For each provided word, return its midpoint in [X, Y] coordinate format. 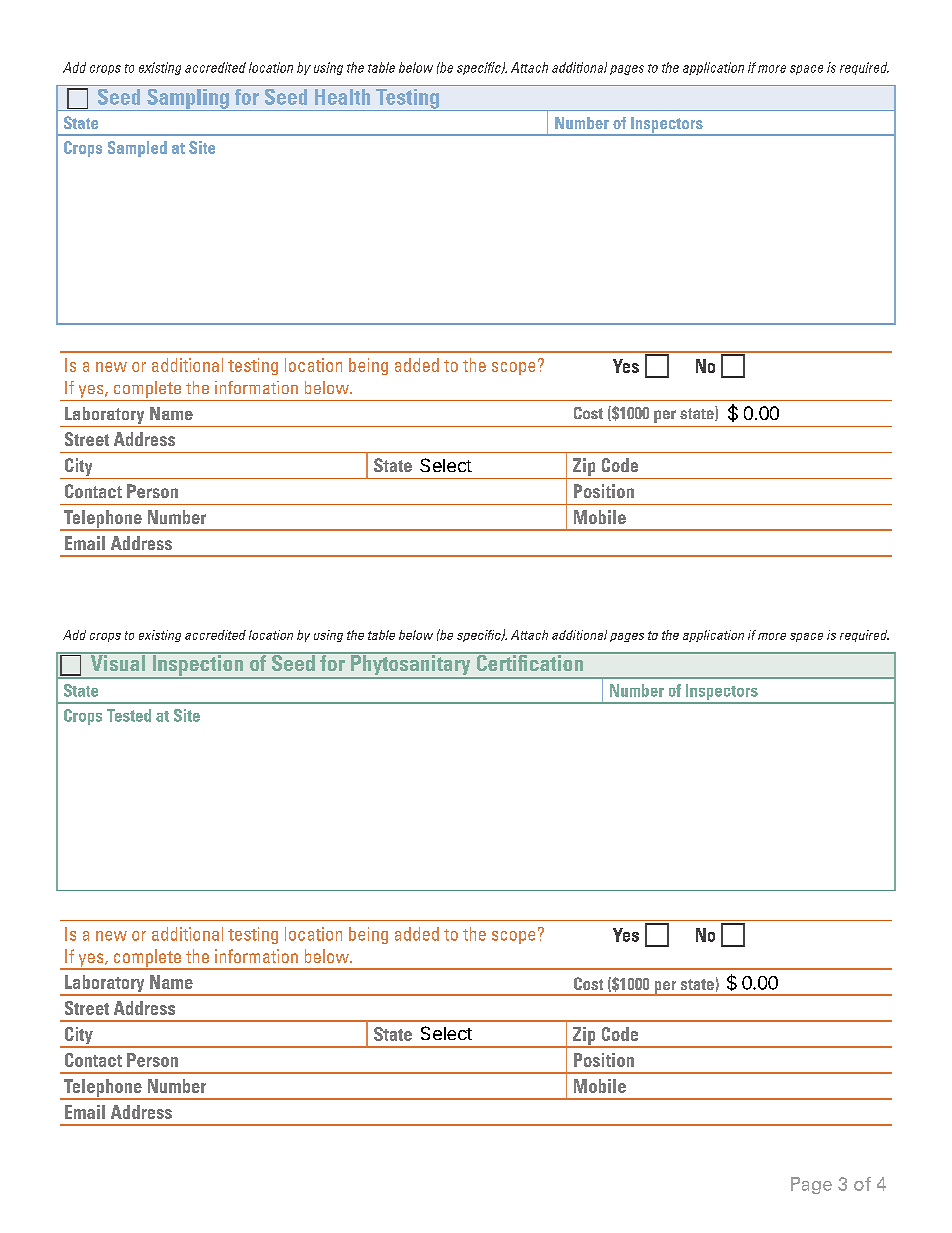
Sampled [137, 149]
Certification [530, 662]
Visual [117, 662]
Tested [129, 715]
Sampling [188, 100]
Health [342, 97]
